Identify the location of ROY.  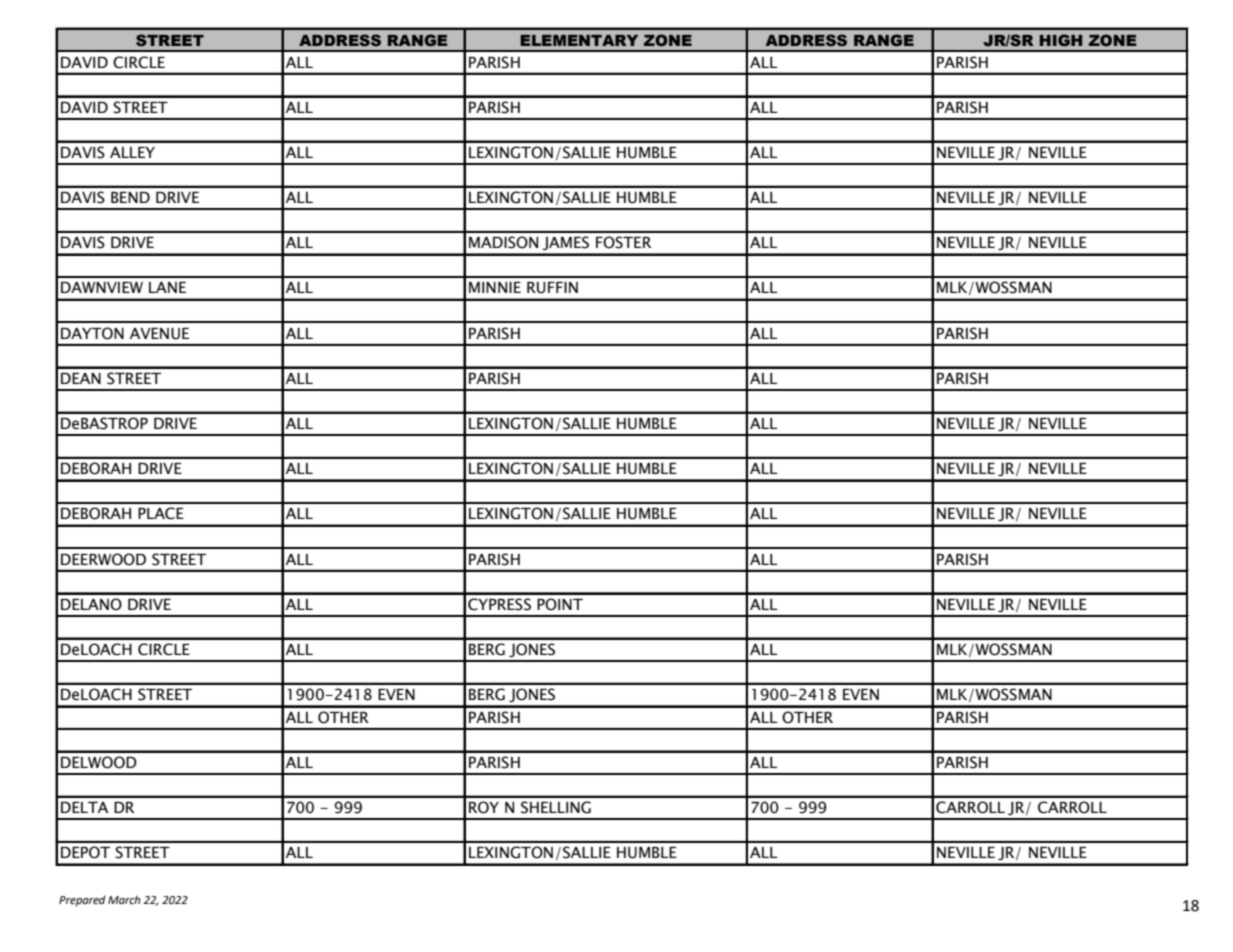
(484, 807).
